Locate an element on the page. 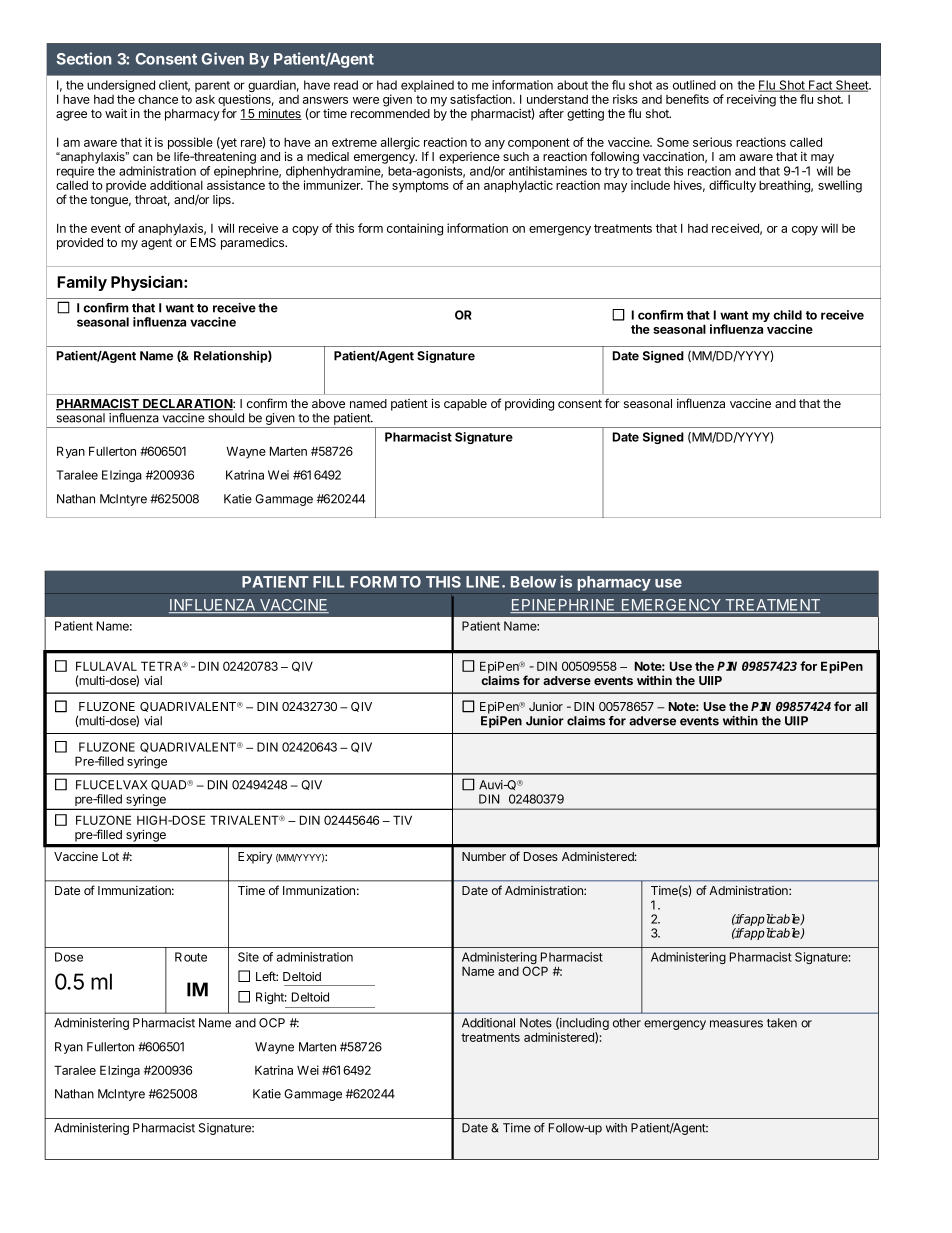 This image has width=952, height=1233. Number is located at coordinates (484, 856).
